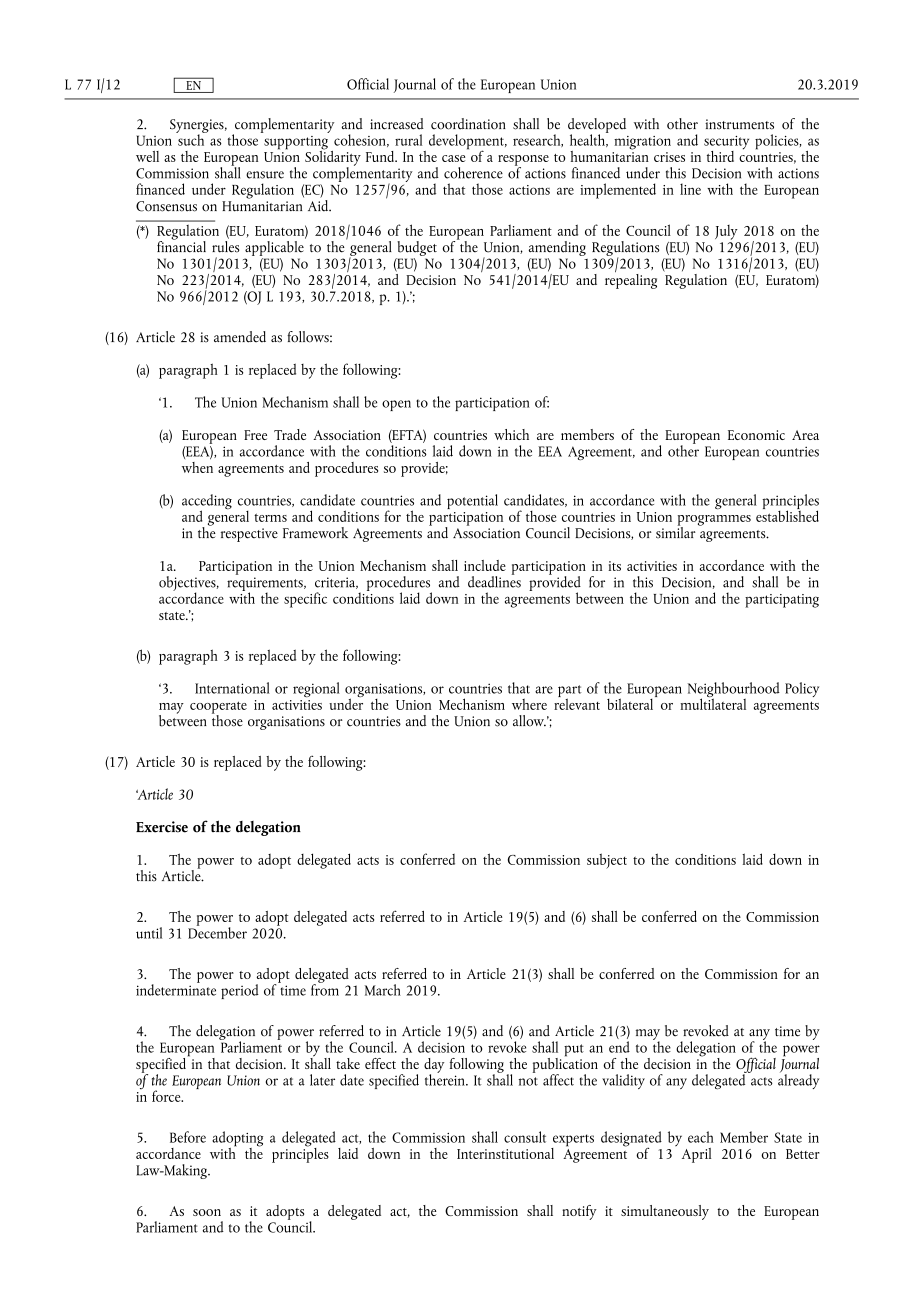  What do you see at coordinates (696, 1155) in the page?
I see `April` at bounding box center [696, 1155].
